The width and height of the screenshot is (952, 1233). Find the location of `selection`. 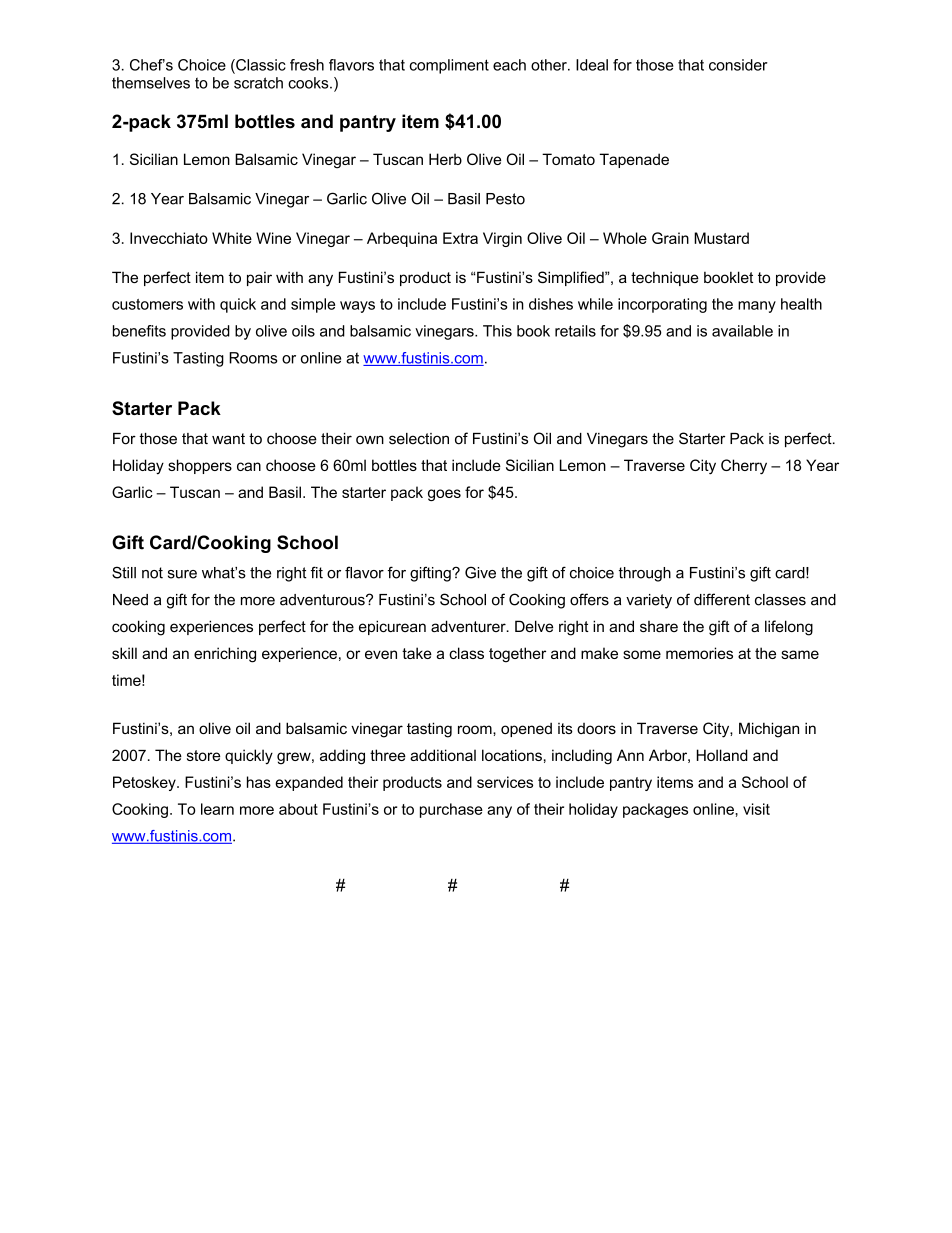

selection is located at coordinates (419, 439).
